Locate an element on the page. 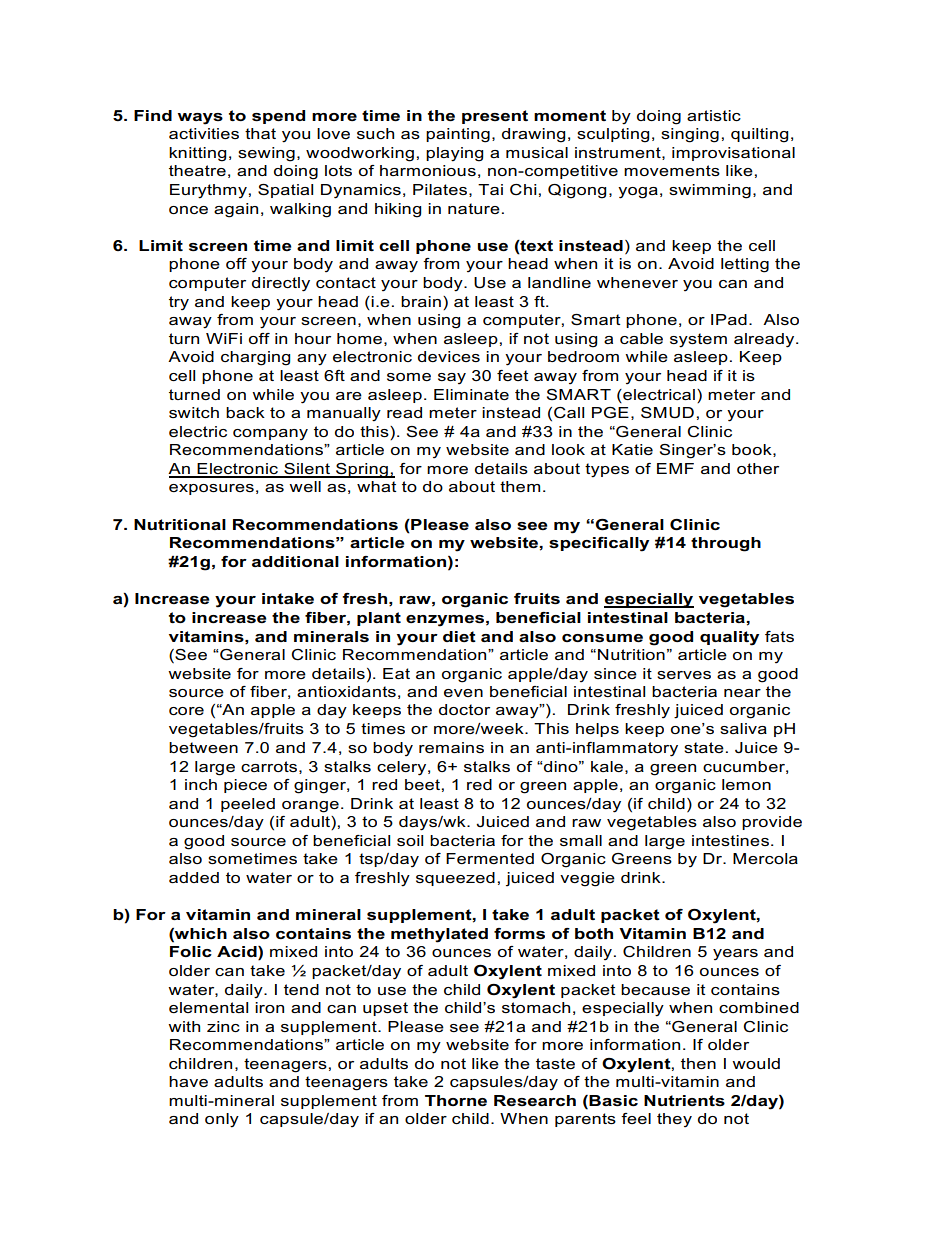  charging is located at coordinates (255, 358).
